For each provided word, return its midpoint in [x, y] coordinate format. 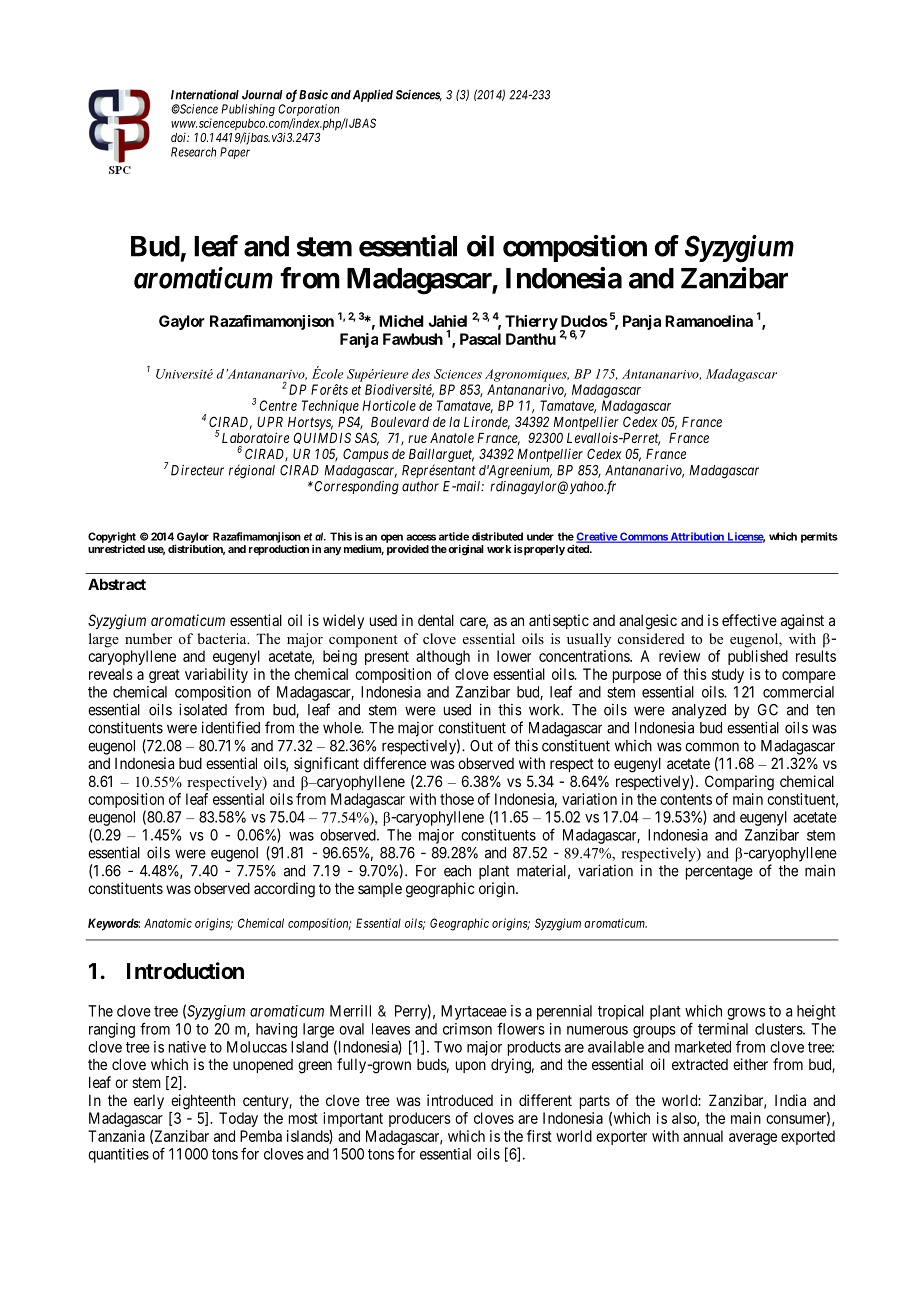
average [753, 1139]
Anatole [452, 438]
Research [193, 152]
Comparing [739, 783]
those [457, 799]
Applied [373, 95]
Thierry [531, 322]
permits [819, 537]
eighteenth [203, 1102]
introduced [460, 1100]
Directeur [197, 470]
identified [231, 727]
